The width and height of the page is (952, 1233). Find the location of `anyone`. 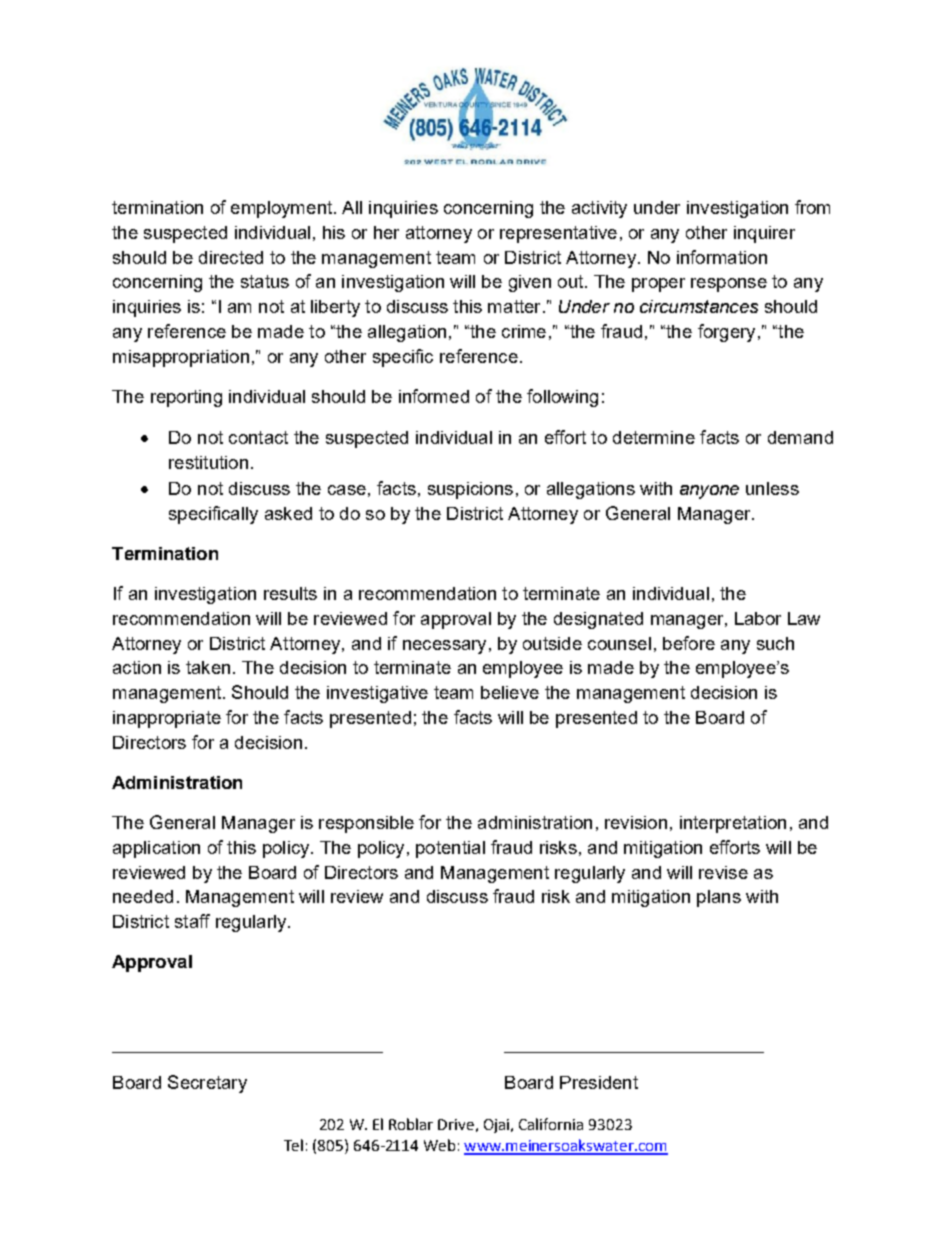

anyone is located at coordinates (709, 492).
